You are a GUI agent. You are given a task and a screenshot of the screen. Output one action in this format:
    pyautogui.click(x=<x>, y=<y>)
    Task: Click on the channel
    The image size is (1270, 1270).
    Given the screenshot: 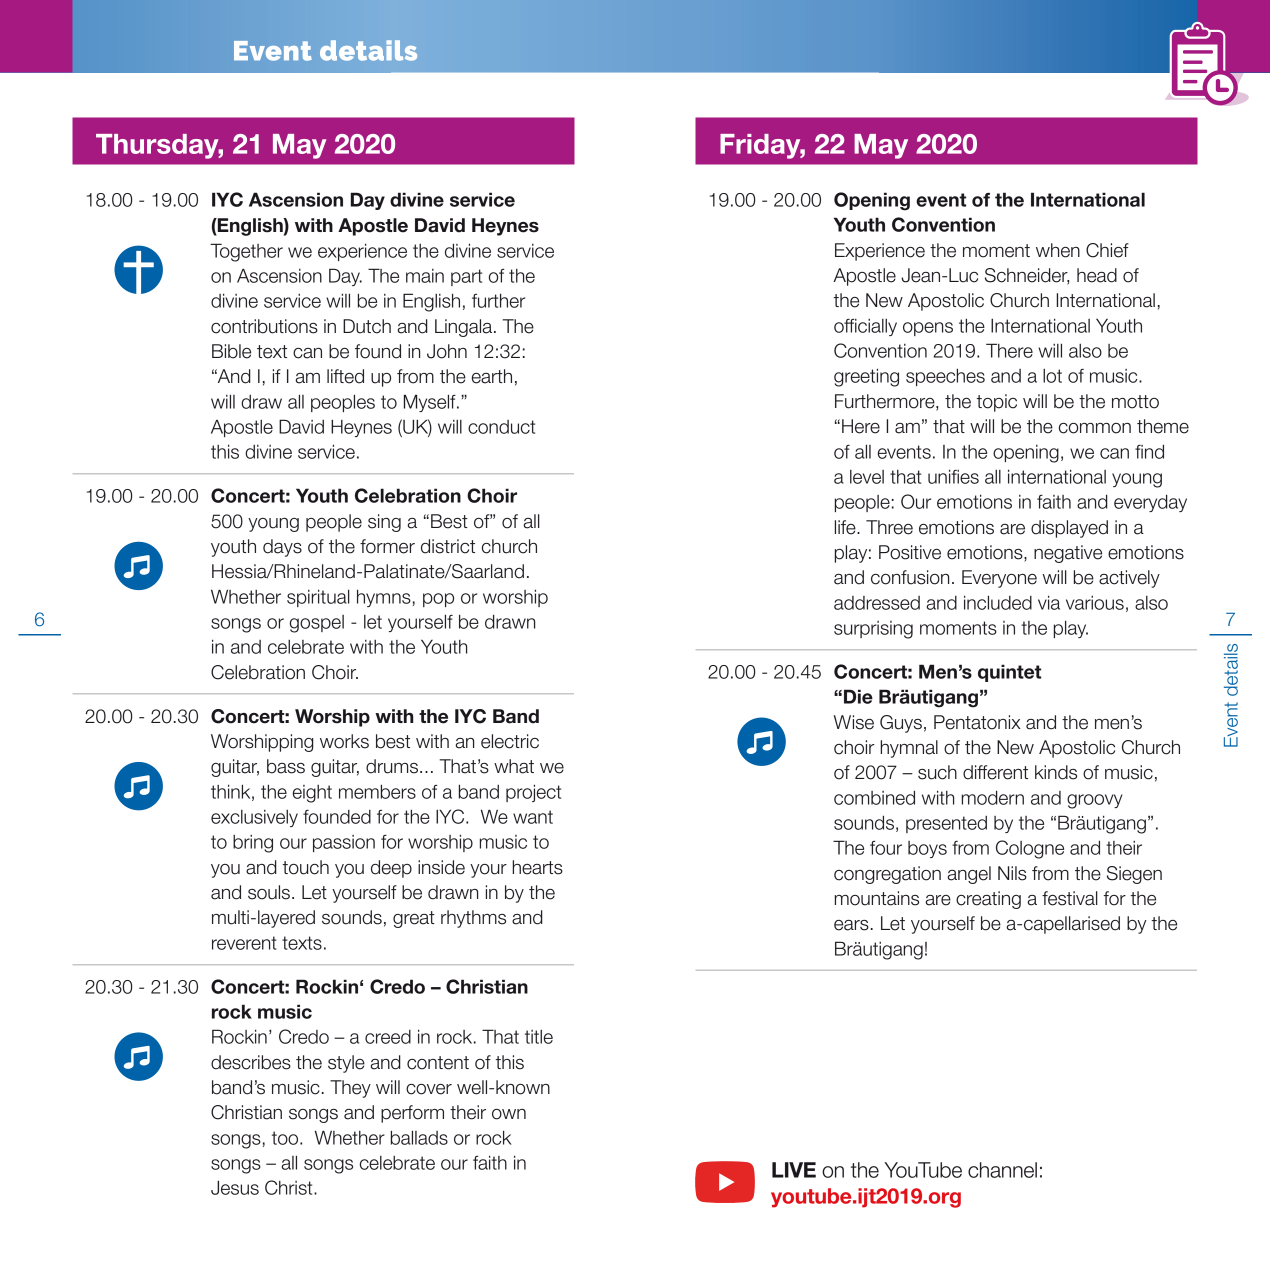 What is the action you would take?
    pyautogui.click(x=1002, y=1170)
